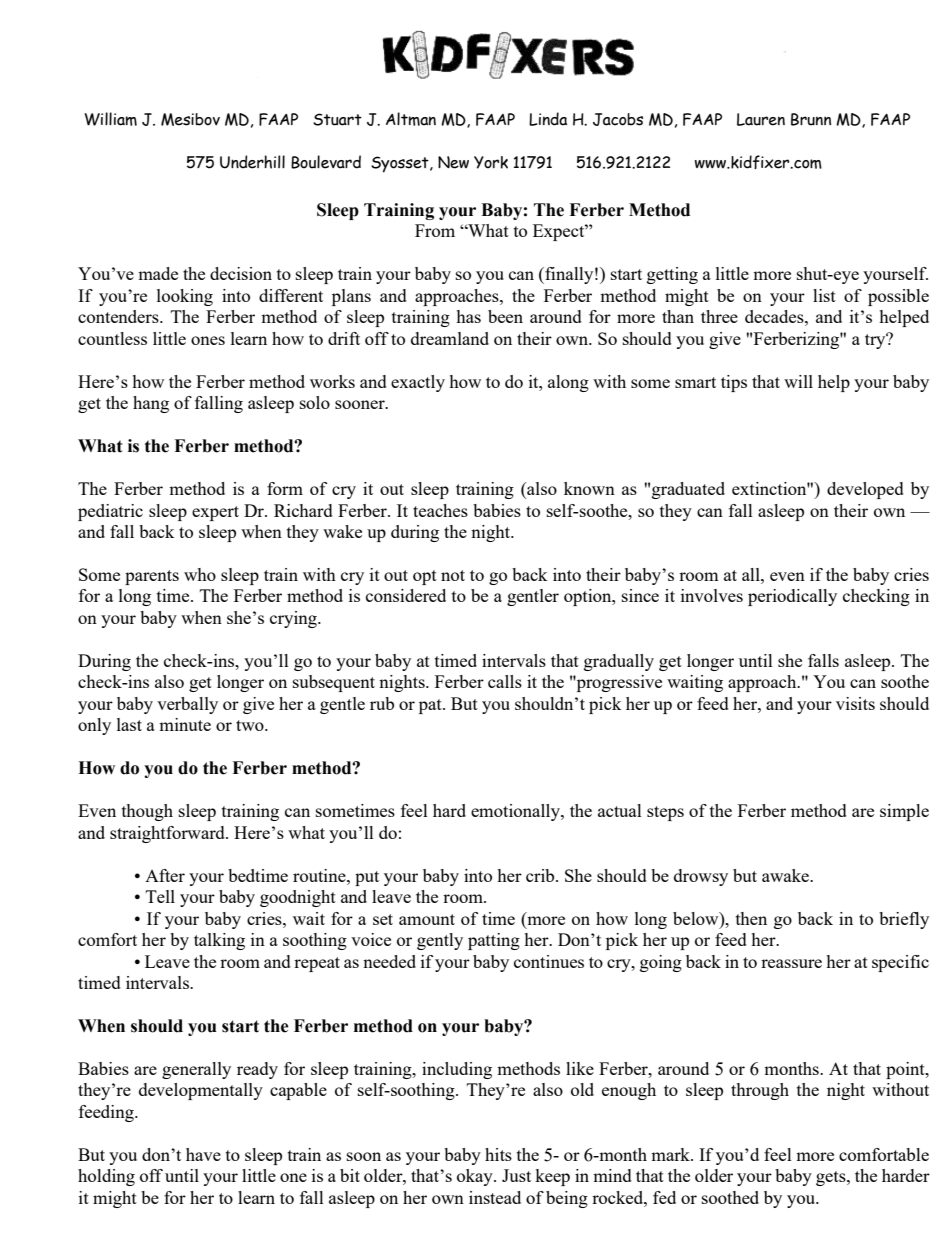 The width and height of the screenshot is (952, 1233). Describe the element at coordinates (187, 705) in the screenshot. I see `verbally` at that location.
